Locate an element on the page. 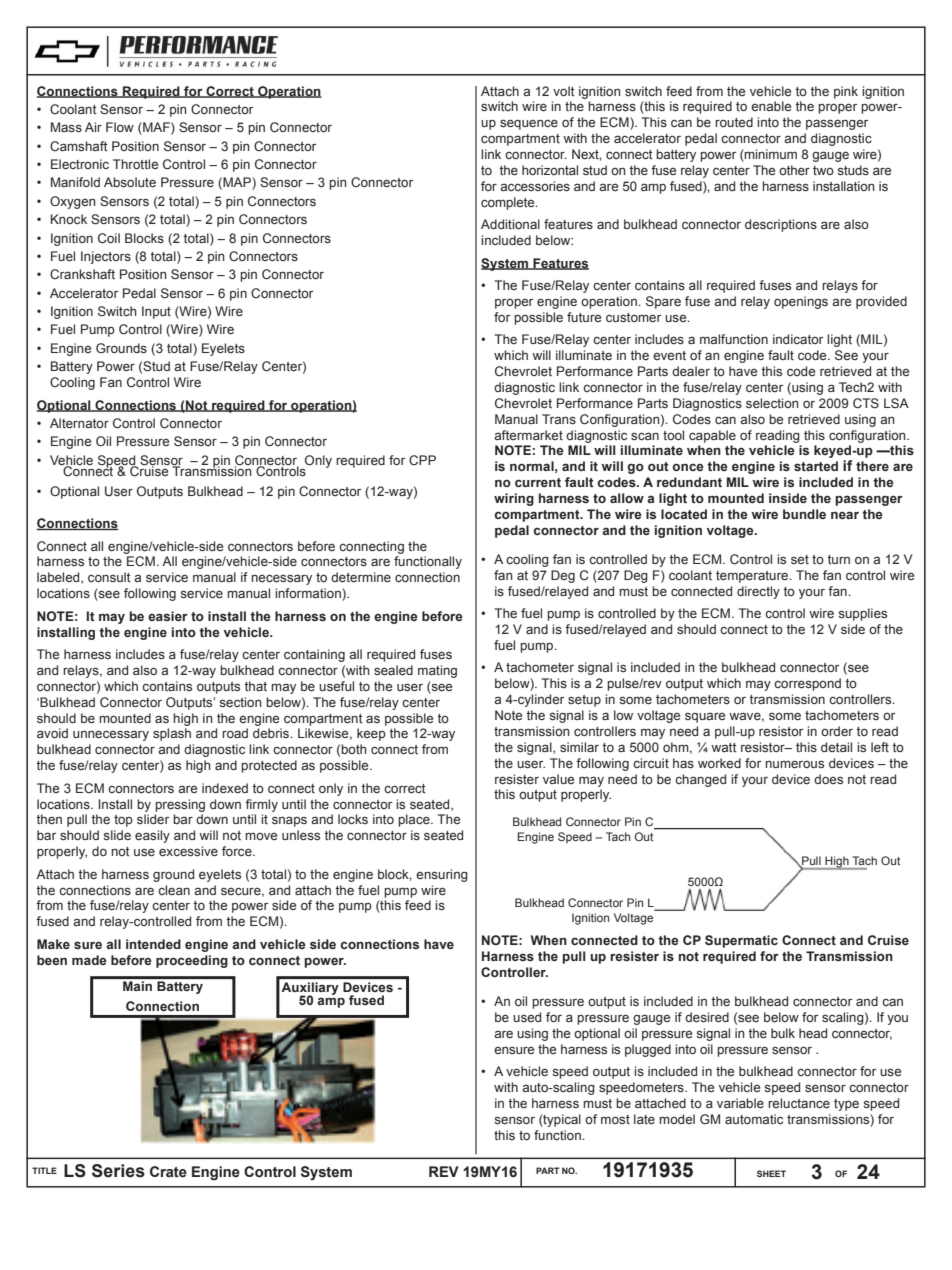 This image has width=952, height=1270. Crate is located at coordinates (168, 1172).
